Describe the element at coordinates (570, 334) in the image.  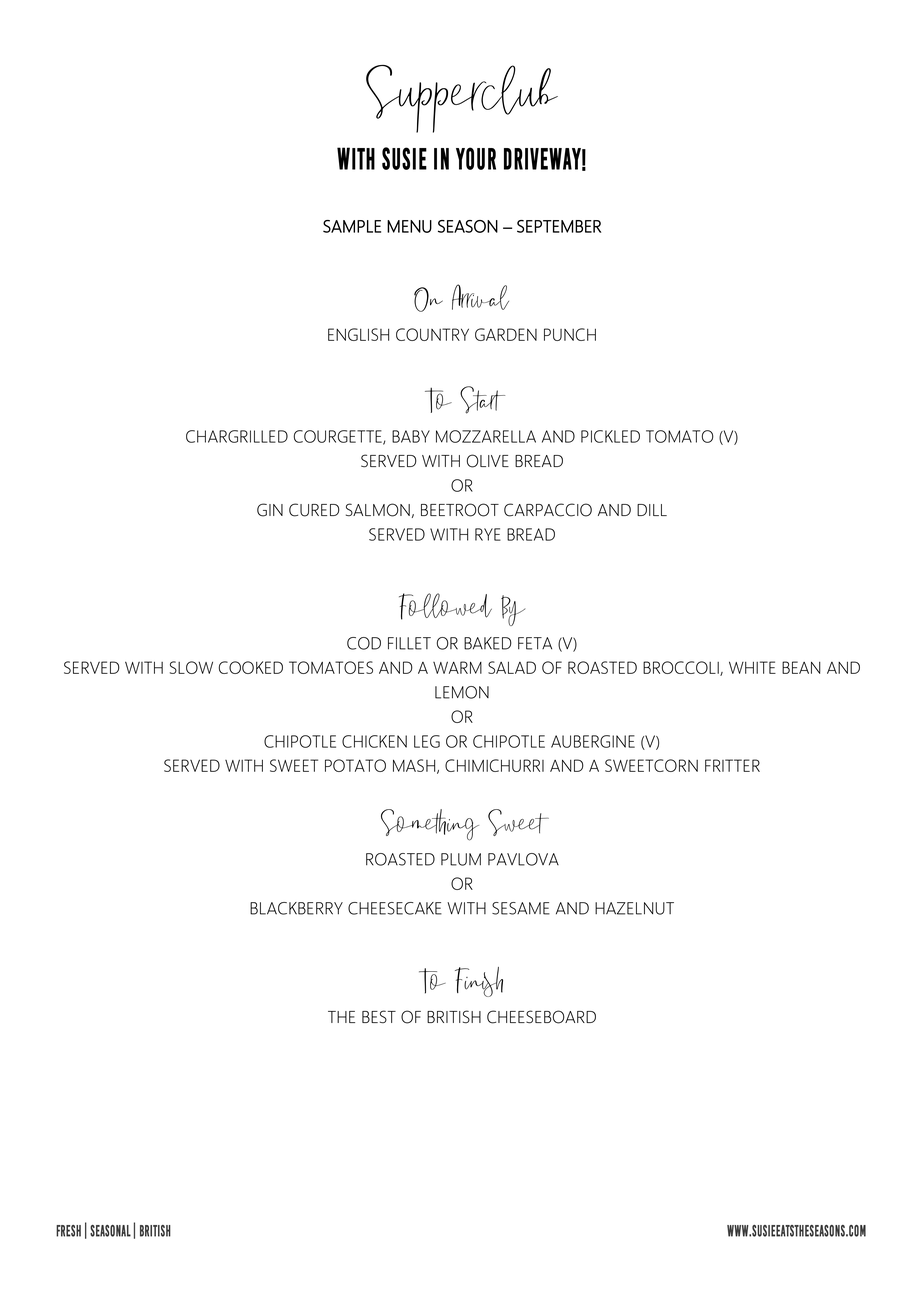
I see `PUNCH` at that location.
